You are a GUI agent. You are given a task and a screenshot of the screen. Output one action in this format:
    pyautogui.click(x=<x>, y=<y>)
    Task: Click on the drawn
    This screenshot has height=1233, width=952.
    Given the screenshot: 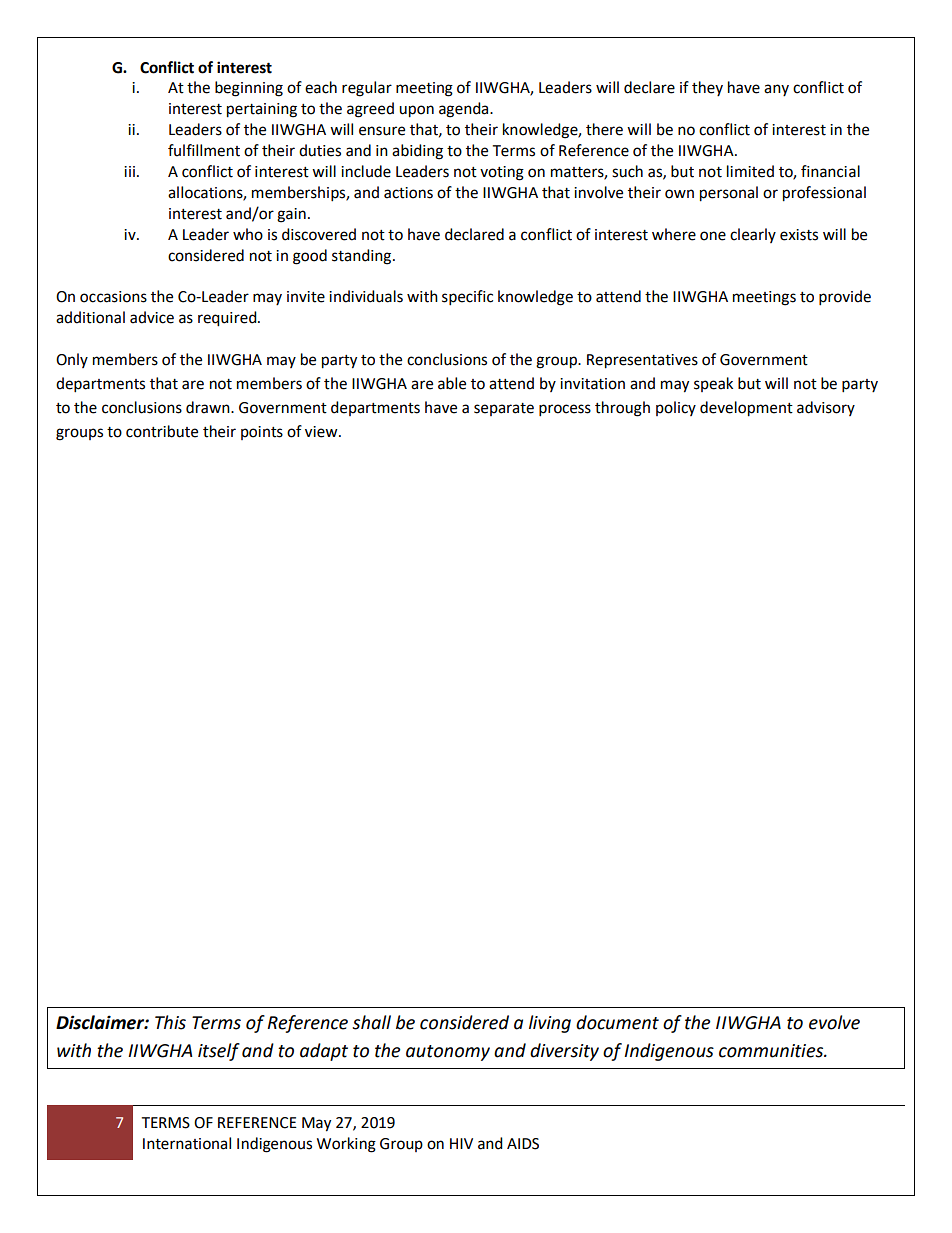 What is the action you would take?
    pyautogui.click(x=209, y=407)
